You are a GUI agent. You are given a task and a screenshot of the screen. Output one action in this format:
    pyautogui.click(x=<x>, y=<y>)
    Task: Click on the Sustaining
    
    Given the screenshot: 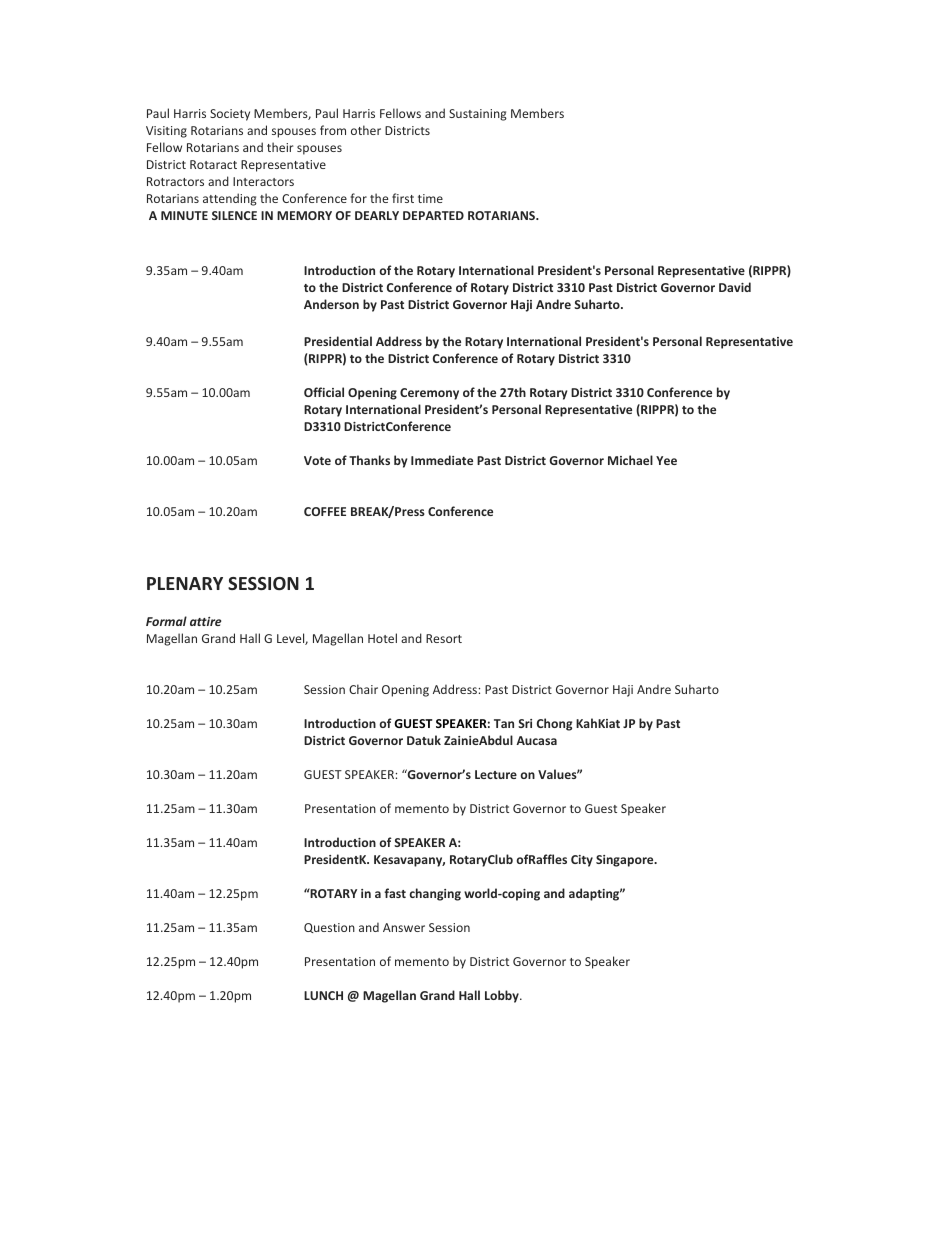 What is the action you would take?
    pyautogui.click(x=478, y=115)
